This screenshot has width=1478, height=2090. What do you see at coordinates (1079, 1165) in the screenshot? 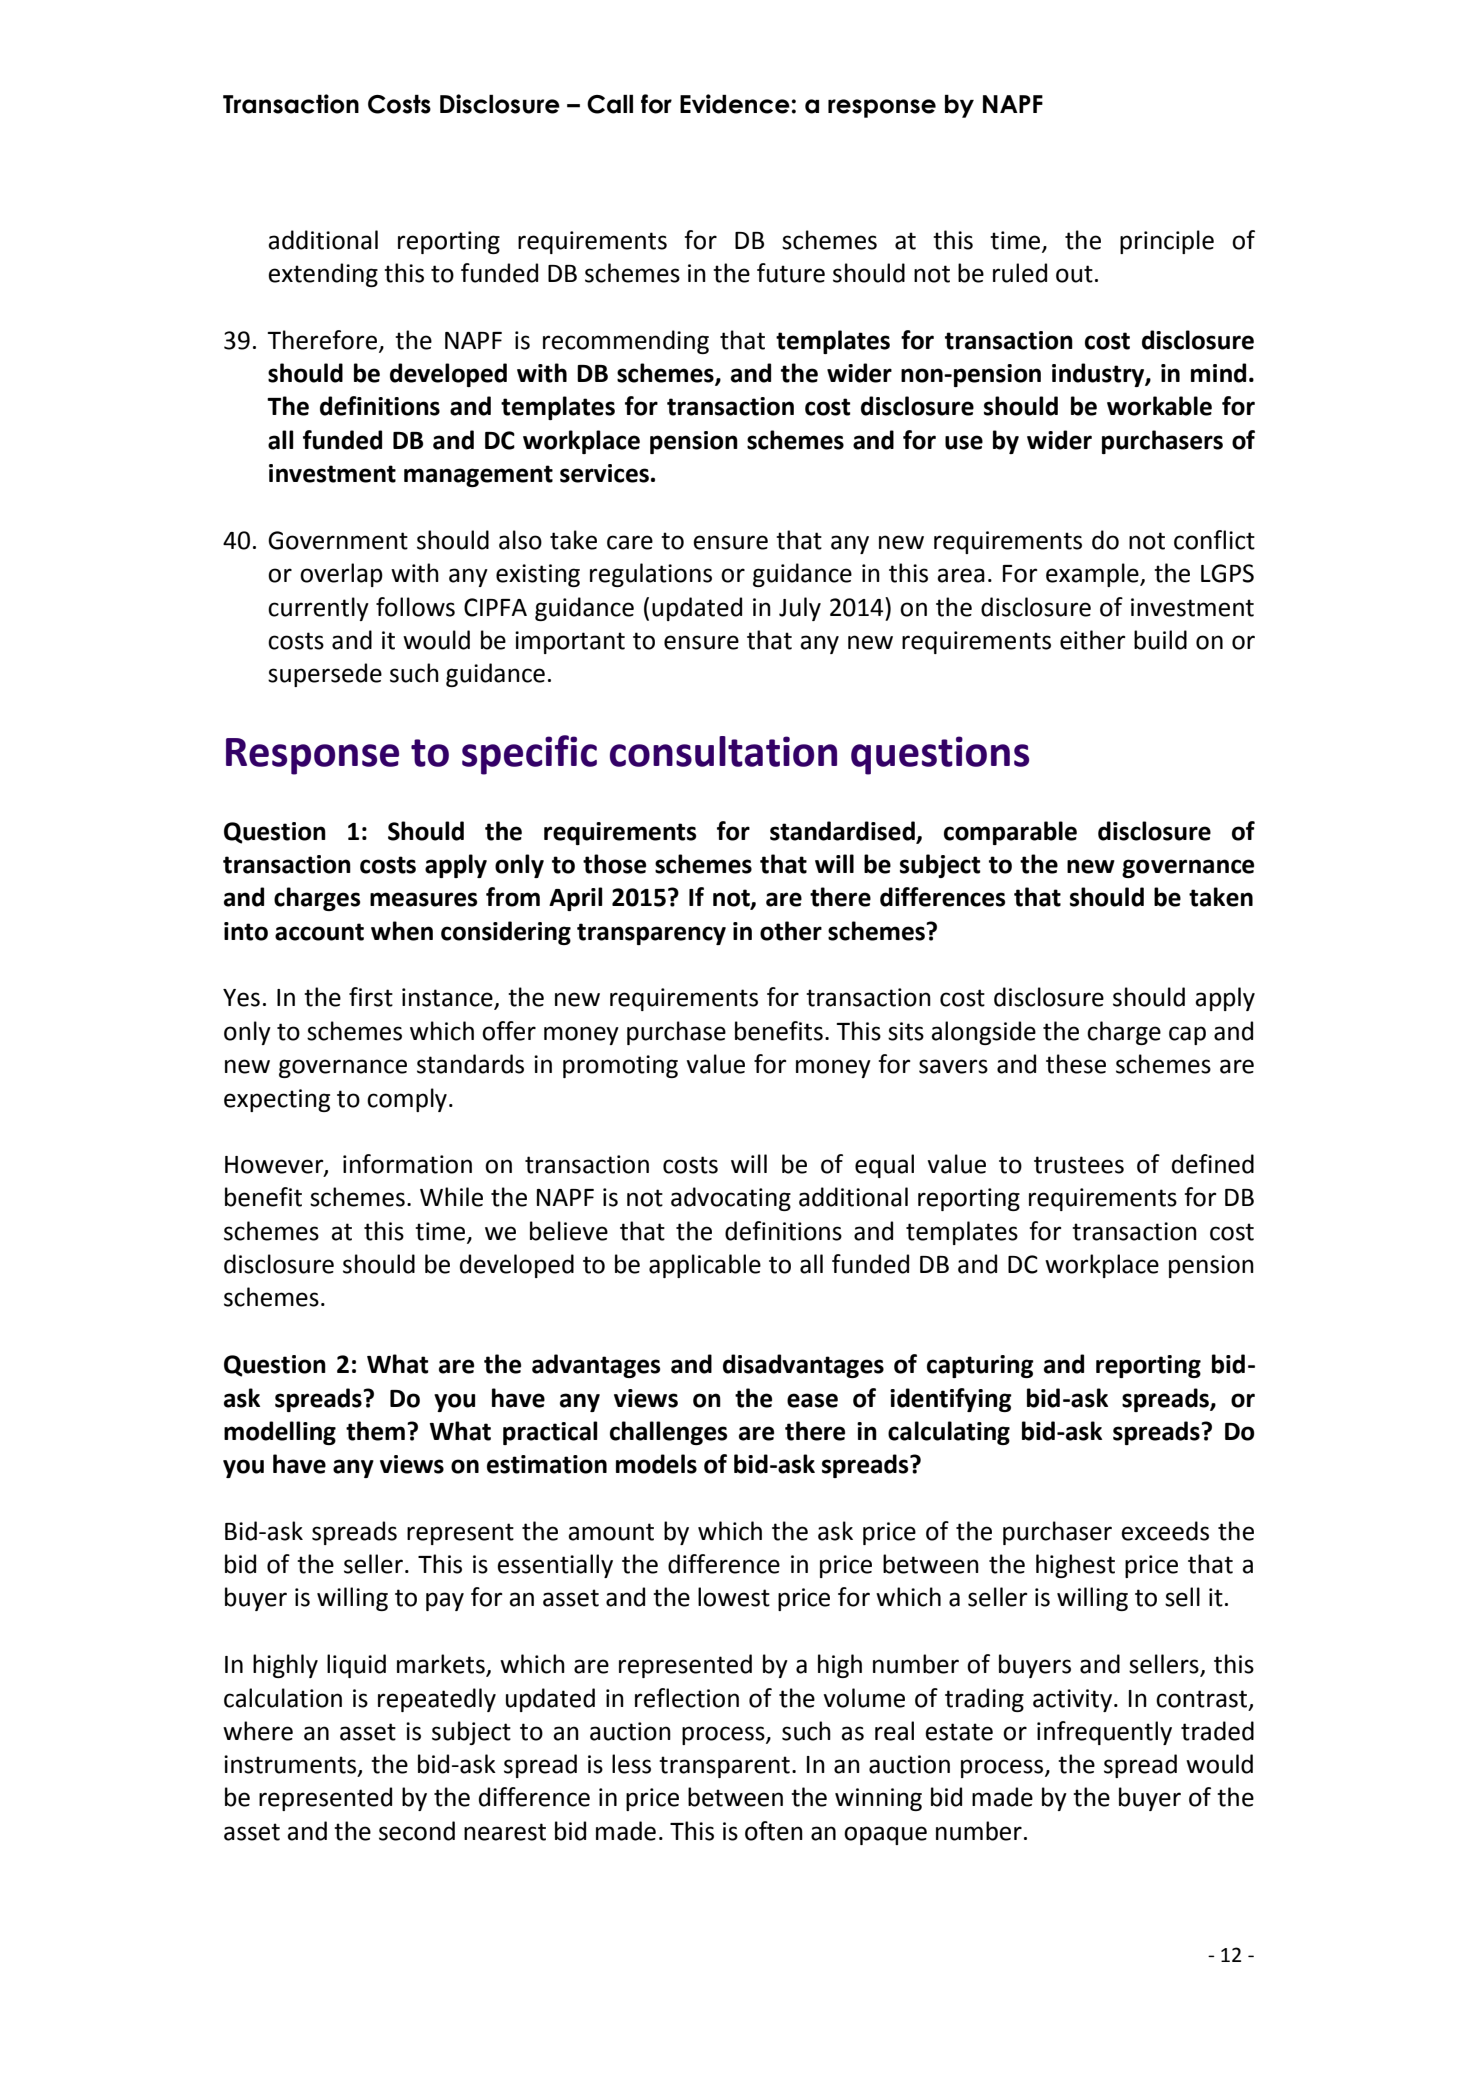
I see `trustees` at bounding box center [1079, 1165].
